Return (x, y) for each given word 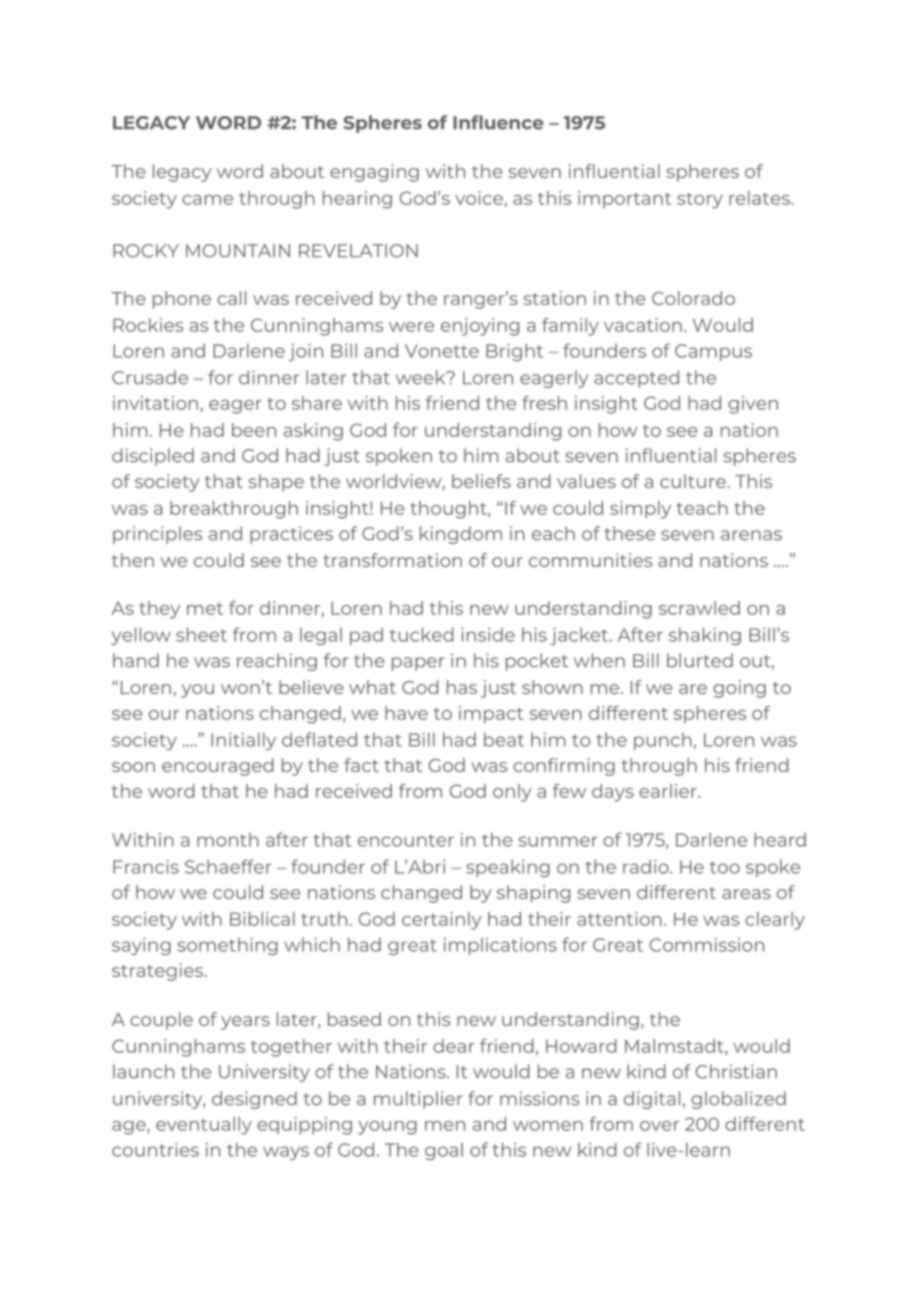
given (753, 405)
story (700, 201)
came (207, 200)
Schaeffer (228, 866)
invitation (155, 403)
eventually (204, 1126)
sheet (201, 634)
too (725, 867)
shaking (705, 636)
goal (444, 1151)
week (422, 377)
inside (488, 635)
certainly (442, 921)
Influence (498, 122)
